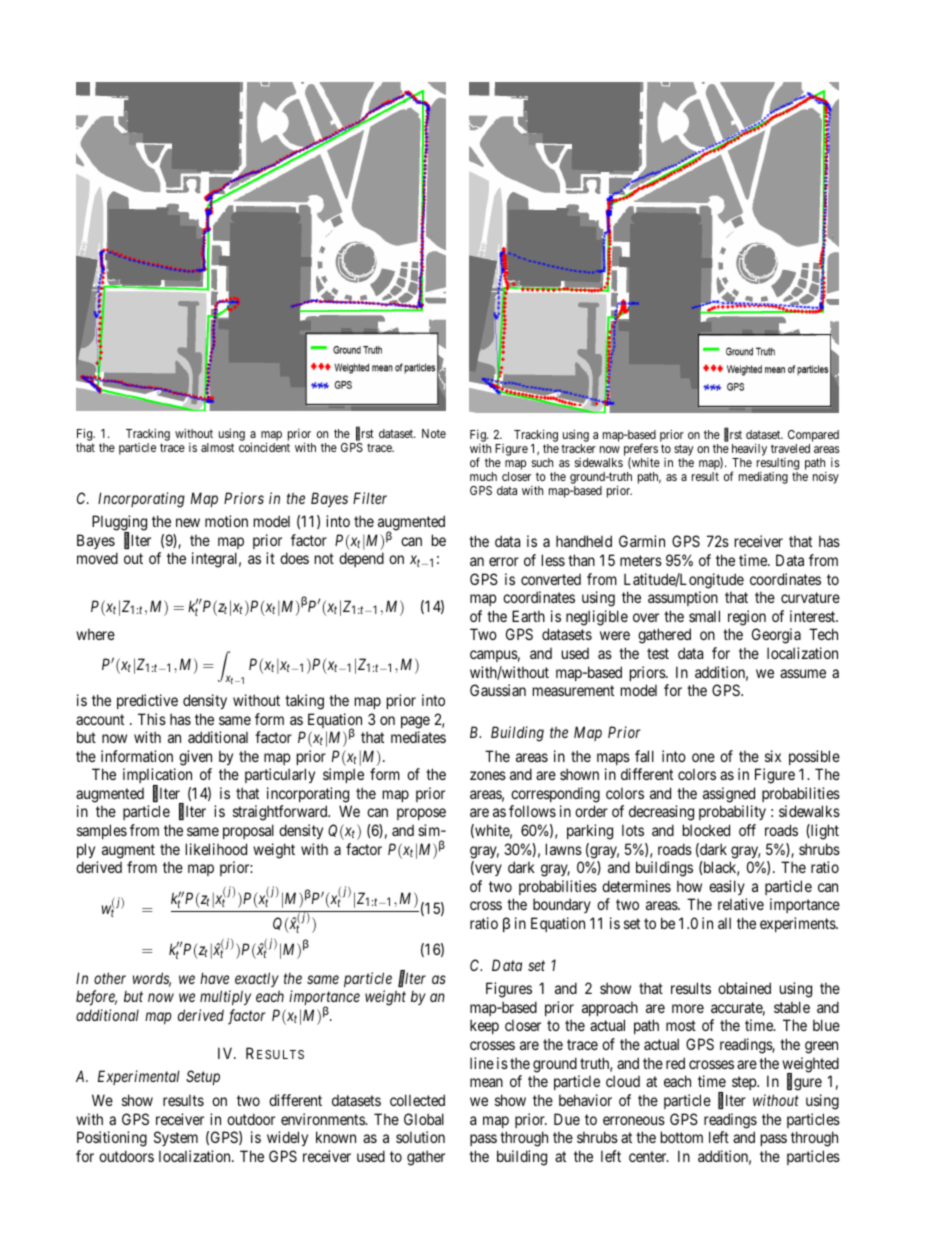  I want to click on assume, so click(803, 673).
